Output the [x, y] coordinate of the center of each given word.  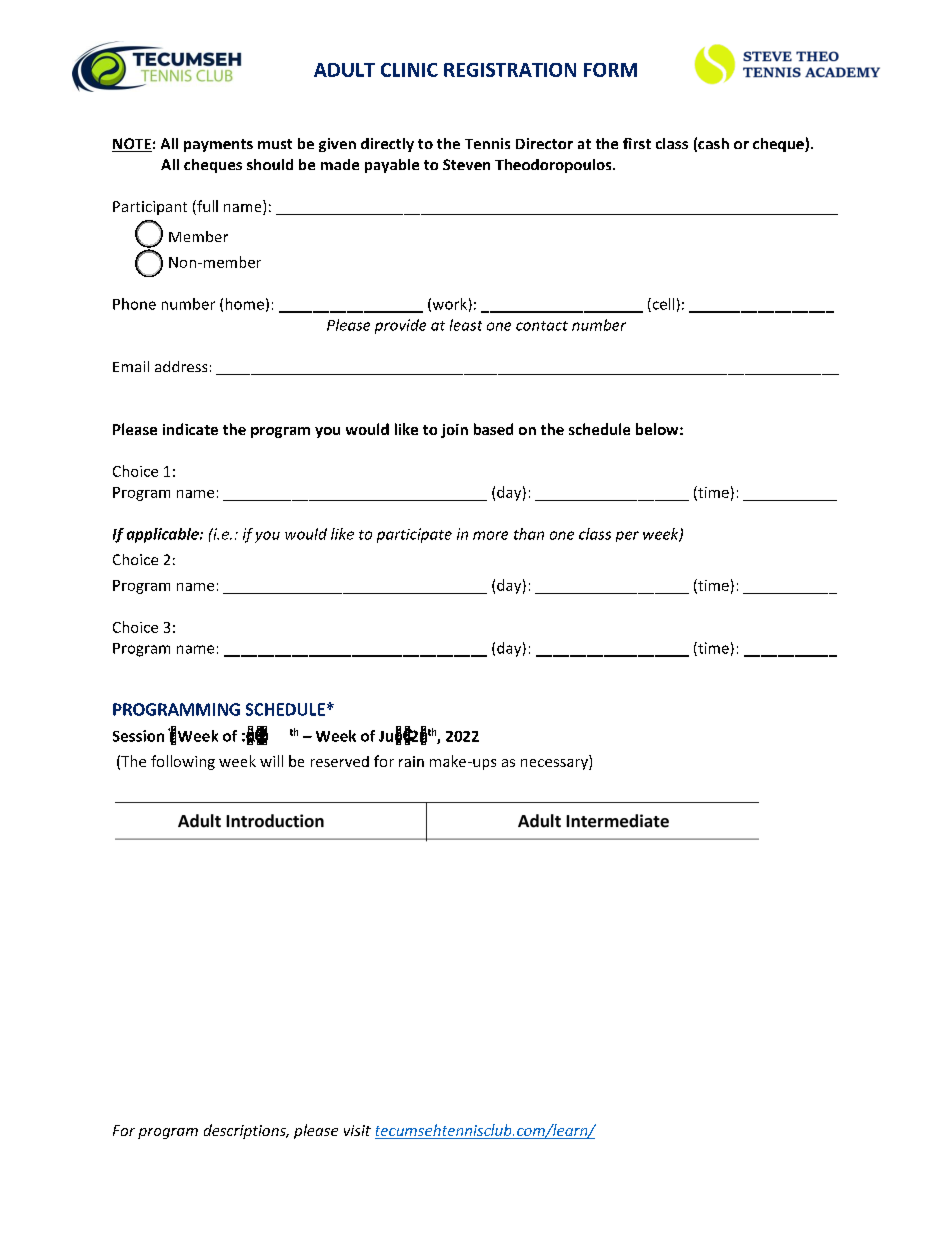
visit [357, 1130]
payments [218, 145]
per [627, 536]
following [183, 762]
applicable [164, 535]
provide [400, 326]
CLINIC [409, 70]
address [181, 366]
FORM [610, 70]
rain [411, 761]
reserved [340, 761]
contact [542, 326]
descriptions [246, 1131]
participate [414, 535]
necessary [555, 764]
